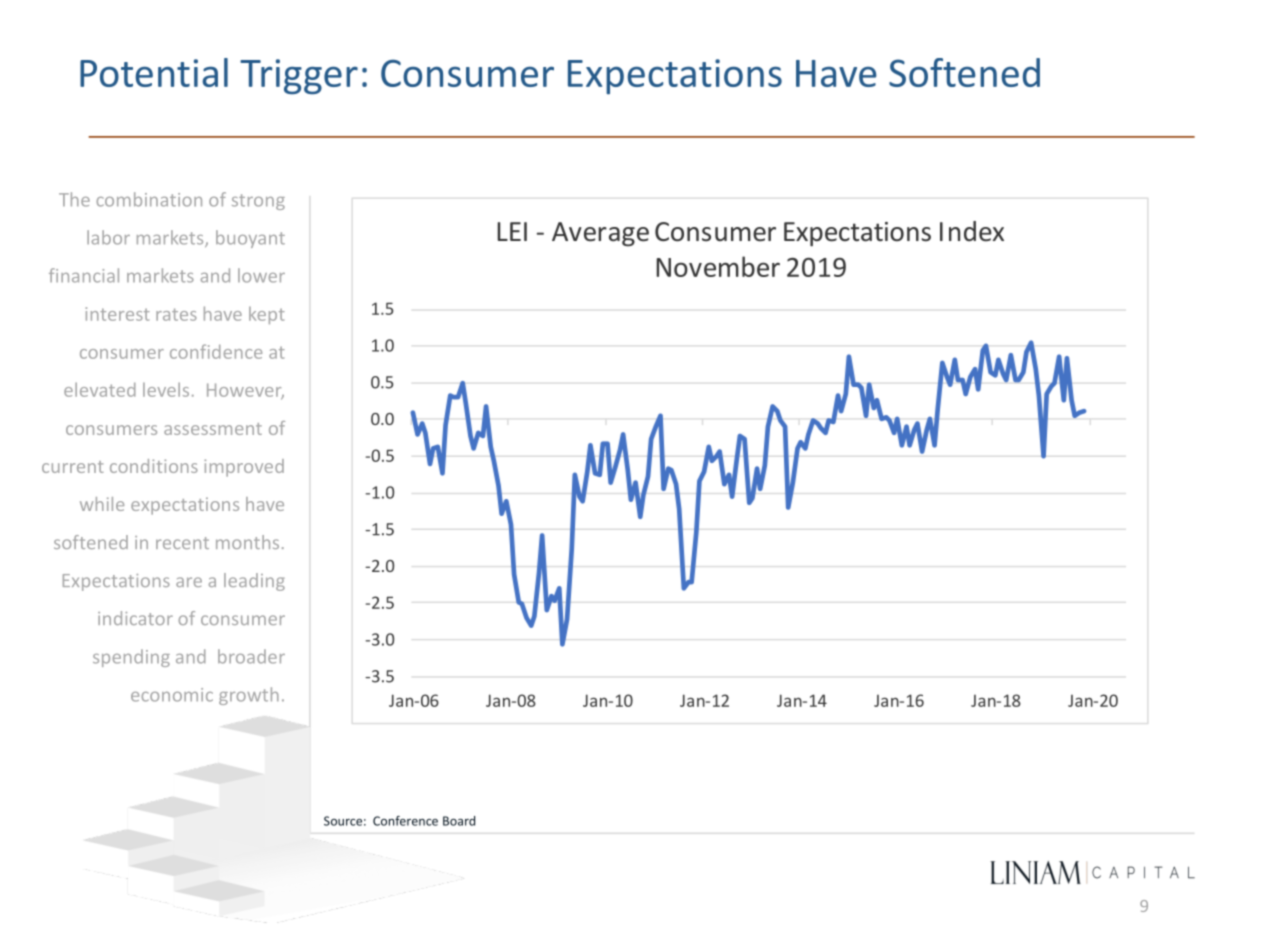 This screenshot has height=952, width=1270. Describe the element at coordinates (244, 468) in the screenshot. I see `improved` at that location.
